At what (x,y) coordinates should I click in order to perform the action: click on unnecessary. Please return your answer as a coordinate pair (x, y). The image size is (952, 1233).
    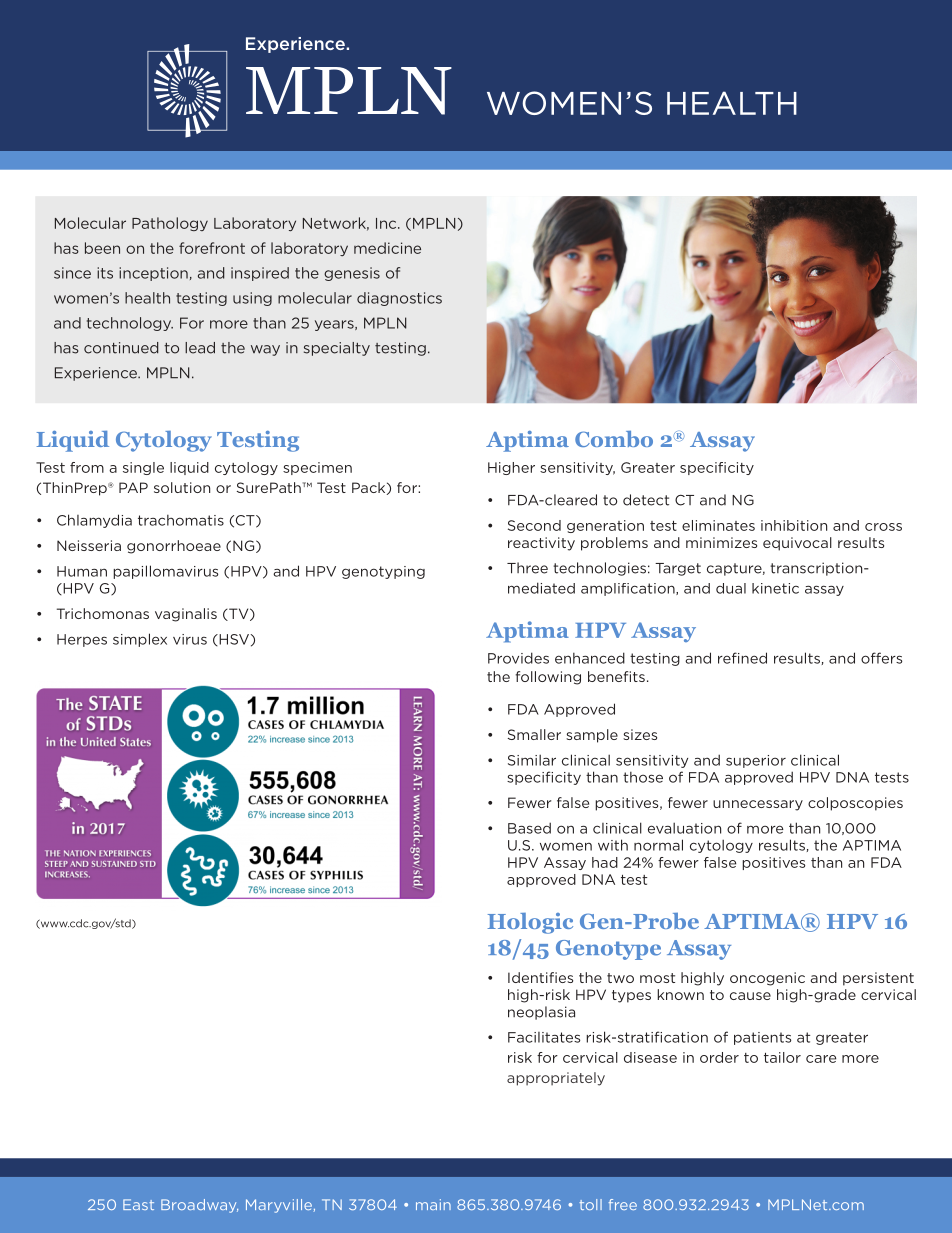
    Looking at the image, I should click on (758, 805).
